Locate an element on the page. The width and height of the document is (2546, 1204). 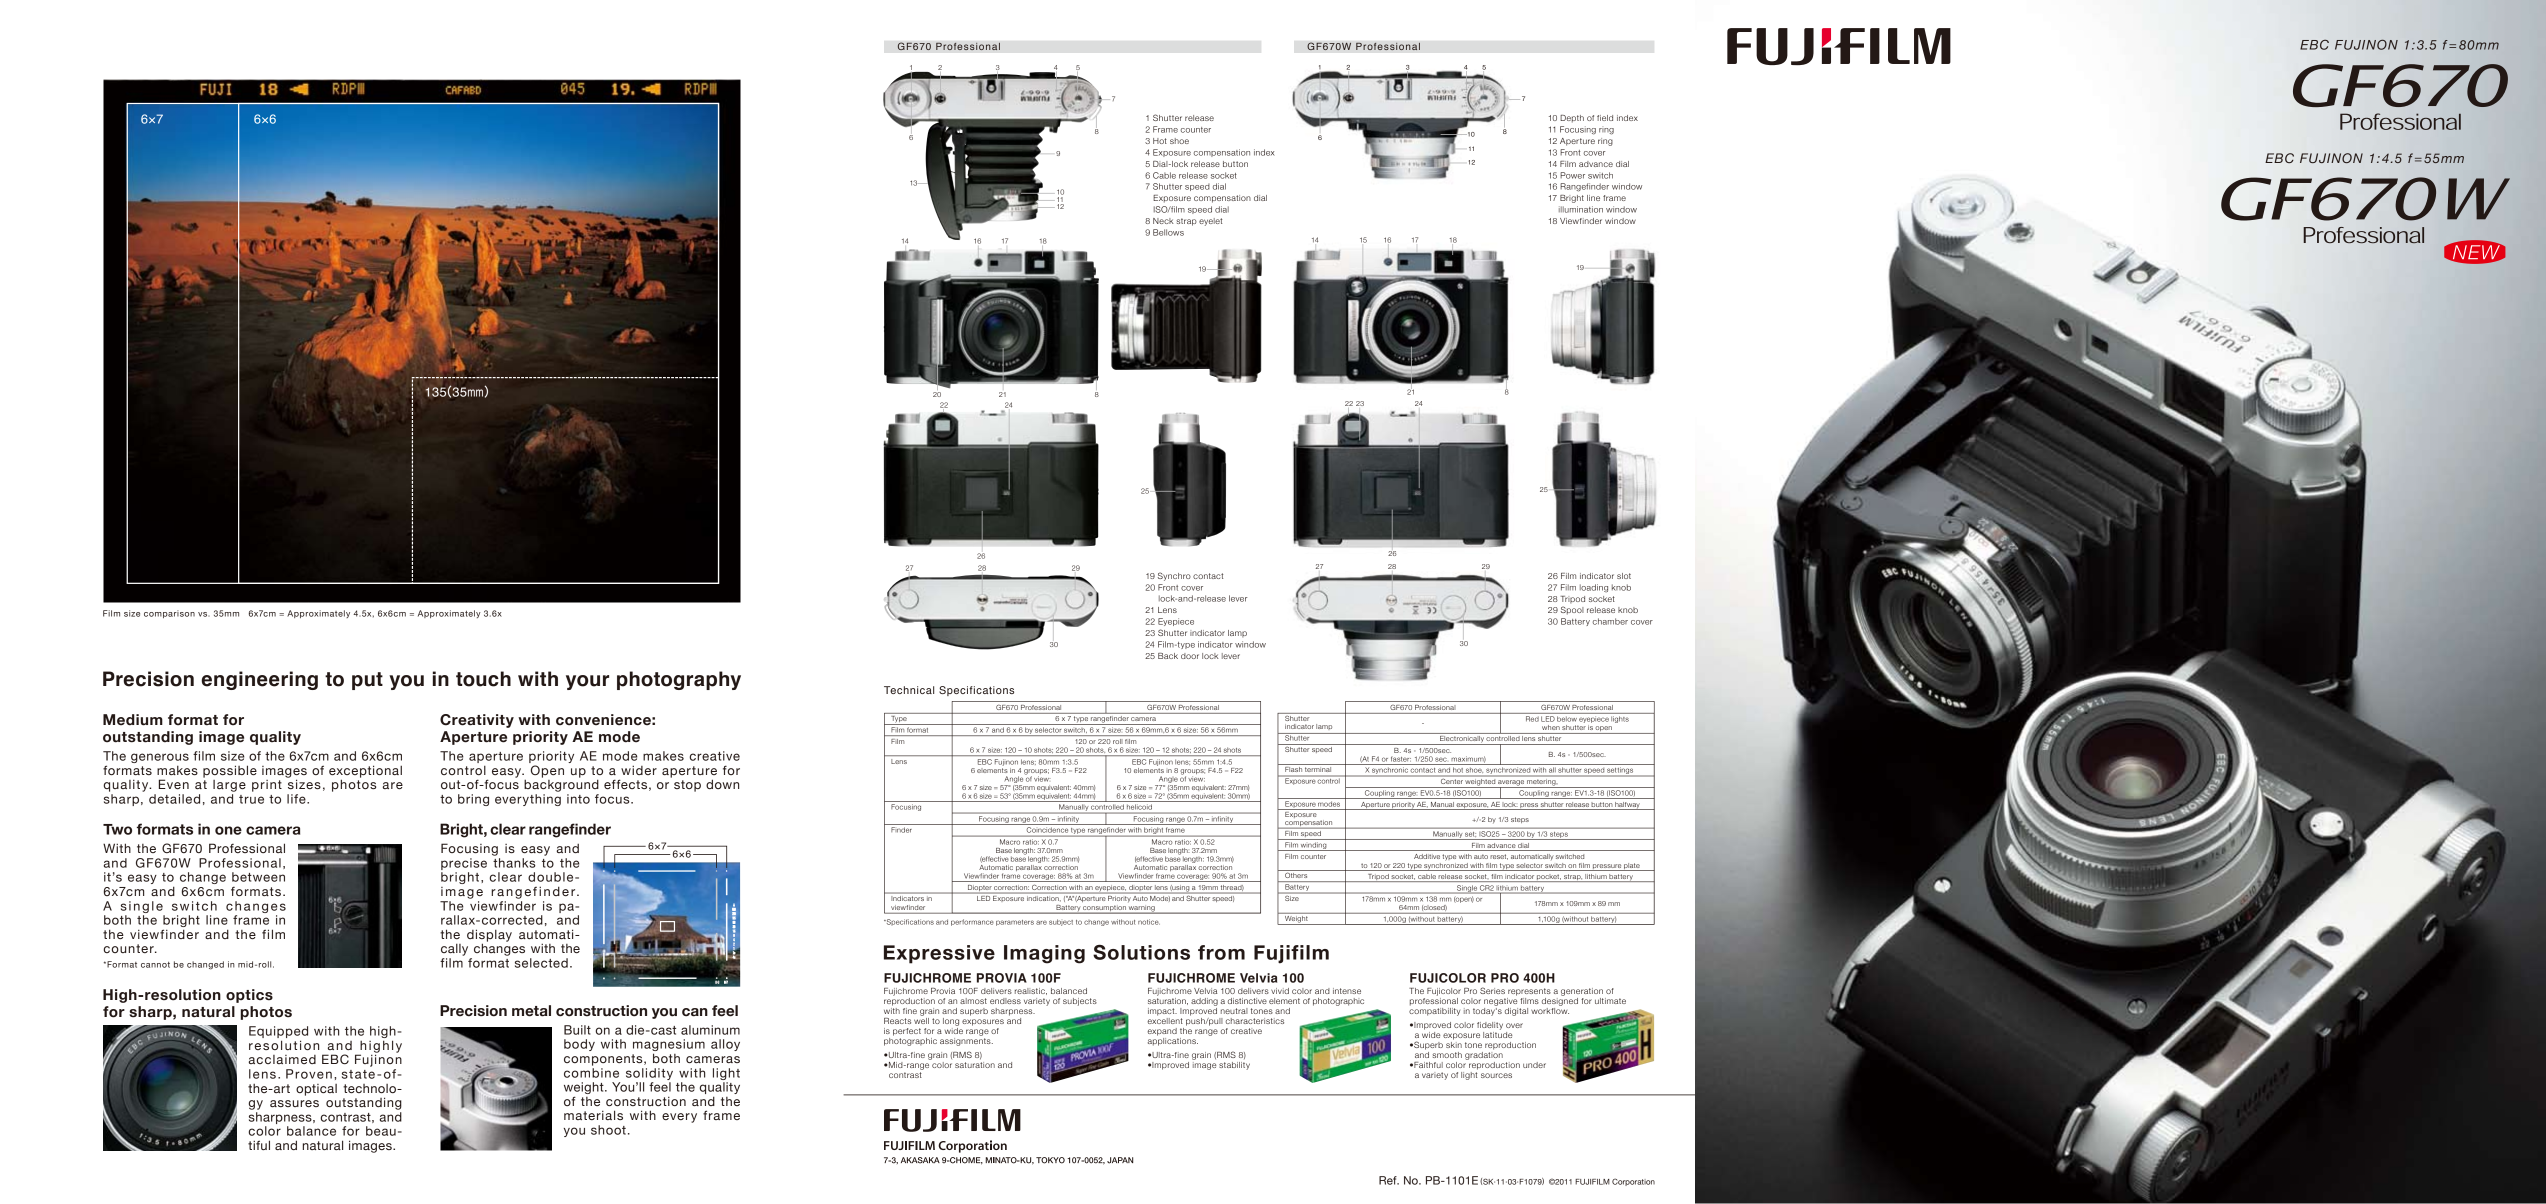
comparison is located at coordinates (169, 614).
